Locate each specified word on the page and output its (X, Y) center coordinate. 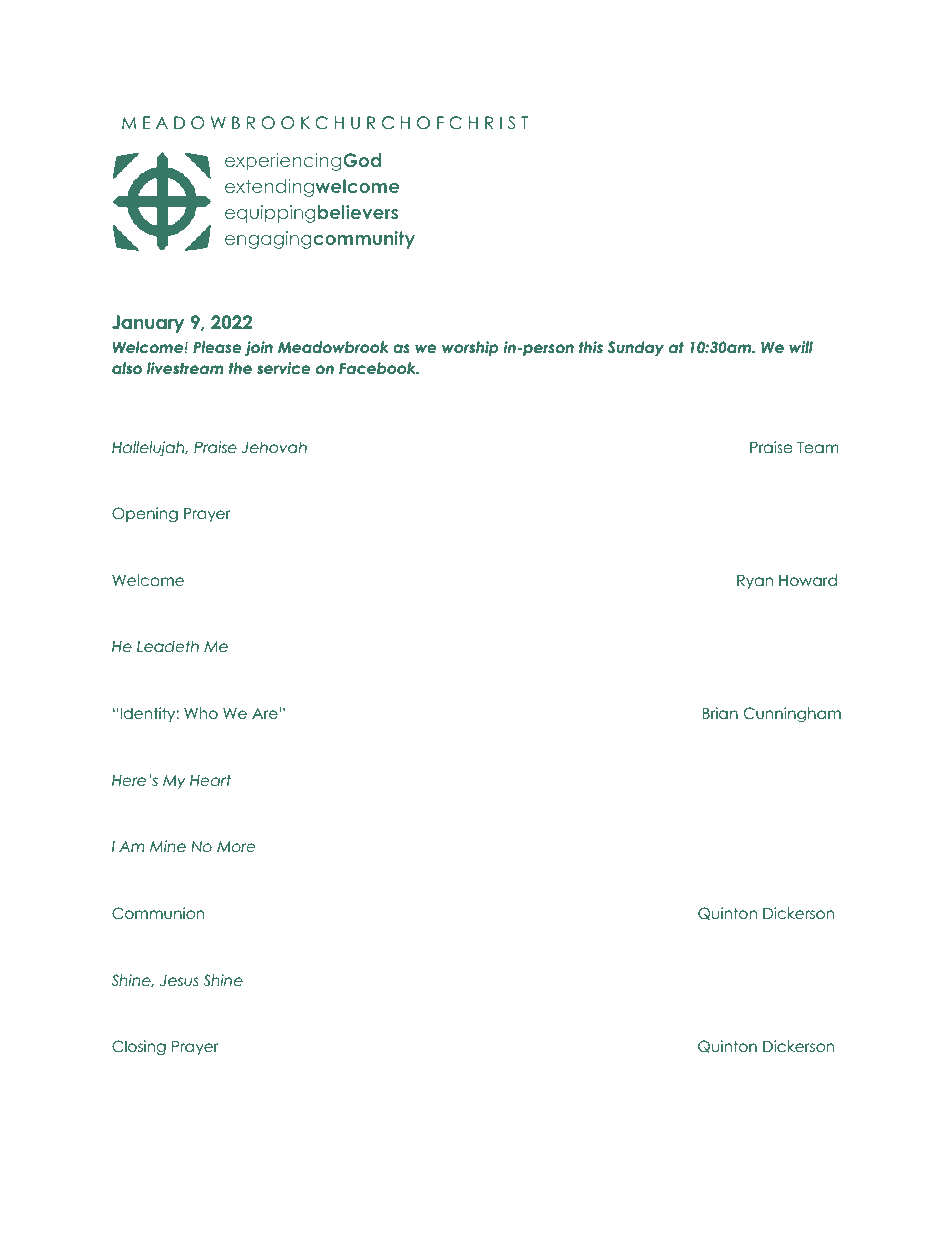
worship (470, 348)
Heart (210, 780)
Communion (158, 913)
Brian (720, 713)
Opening (145, 515)
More (236, 847)
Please (217, 347)
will (801, 347)
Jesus (179, 981)
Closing (139, 1047)
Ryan (755, 582)
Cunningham (792, 715)
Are (265, 714)
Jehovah (274, 447)
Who (201, 713)
